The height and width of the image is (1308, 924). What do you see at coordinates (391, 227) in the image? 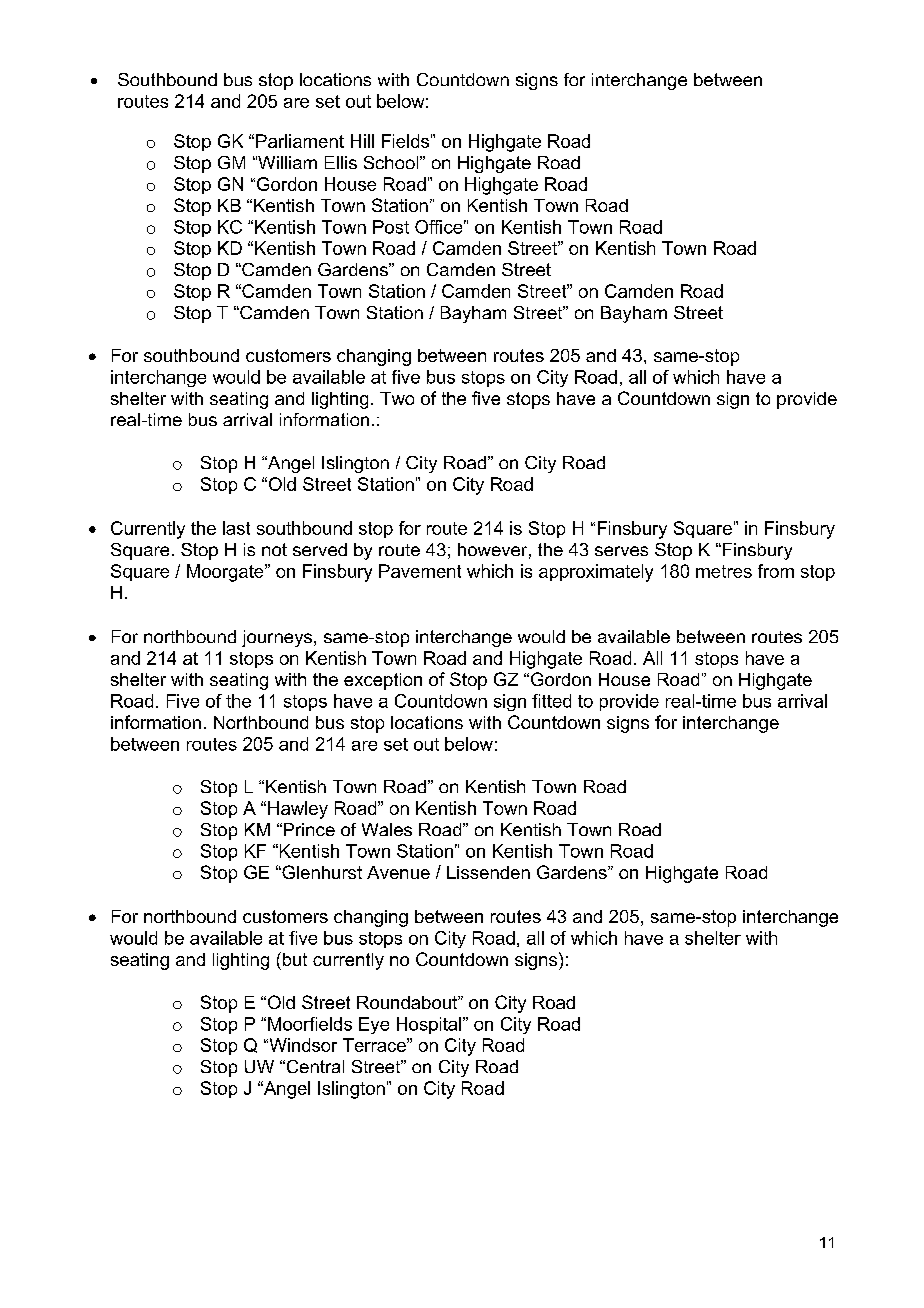
I see `Post` at bounding box center [391, 227].
